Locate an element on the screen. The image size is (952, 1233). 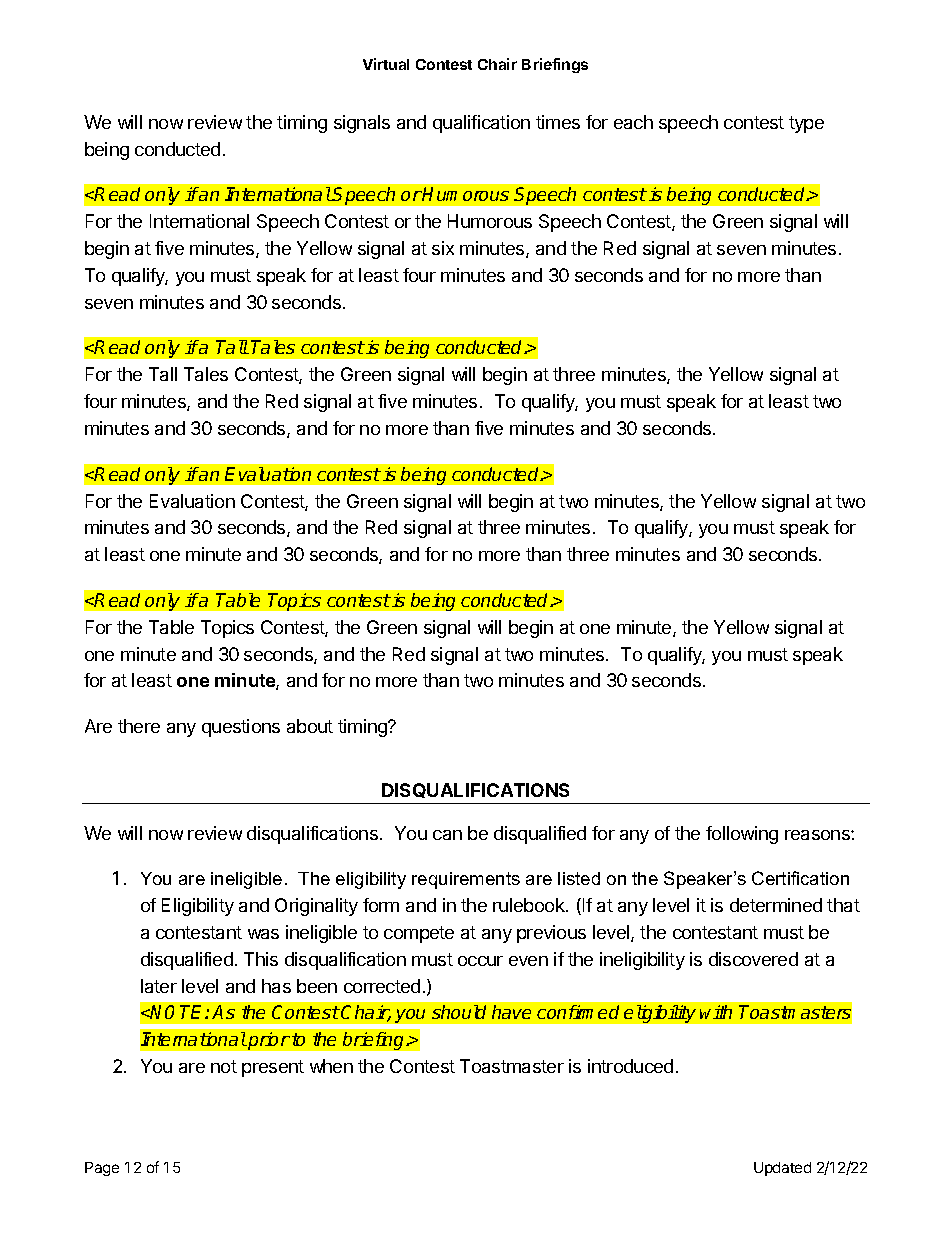
about is located at coordinates (310, 726).
